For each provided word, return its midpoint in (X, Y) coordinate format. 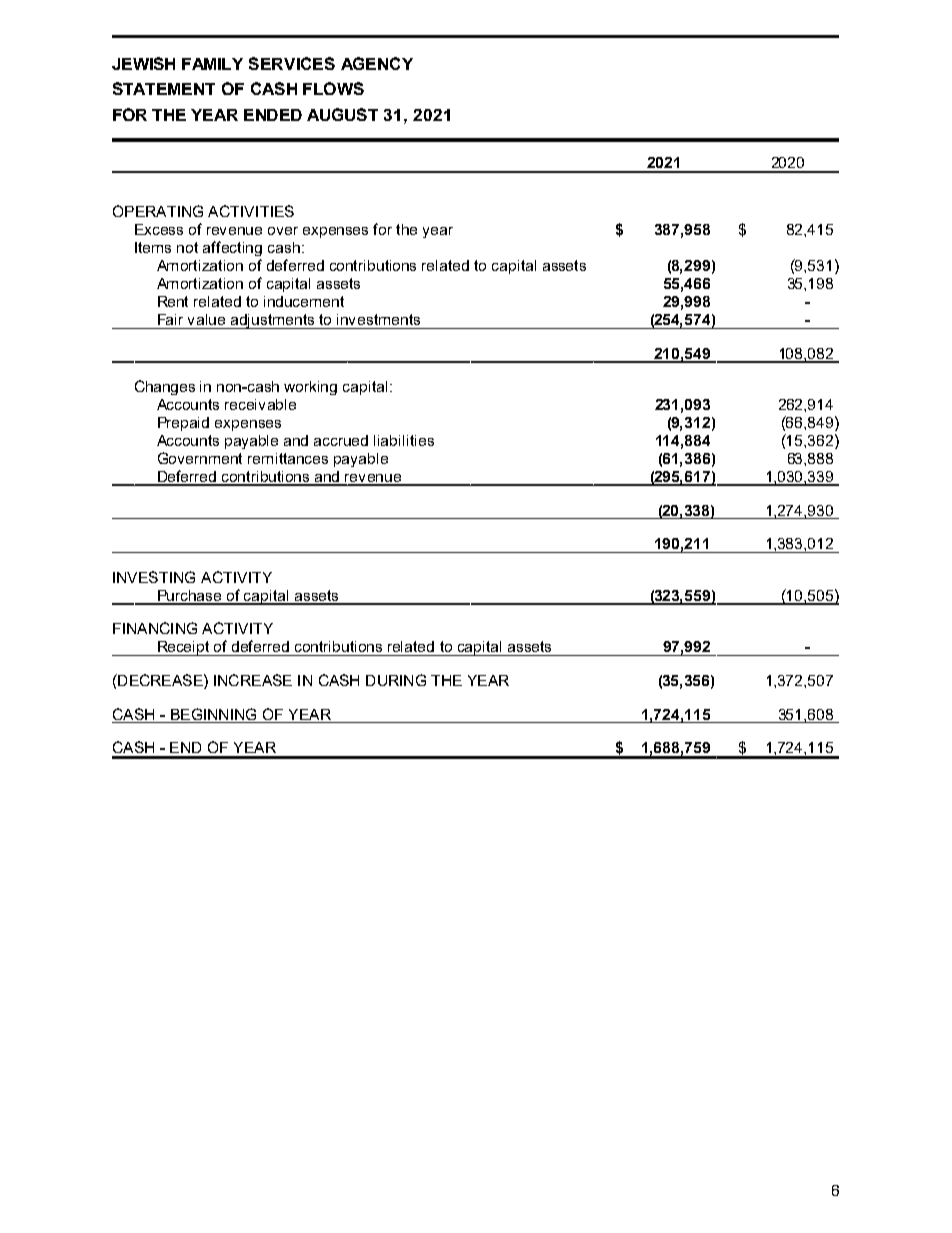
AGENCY (377, 63)
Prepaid (183, 424)
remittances (288, 458)
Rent (173, 301)
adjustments (273, 321)
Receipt (184, 648)
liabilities (404, 440)
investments (378, 319)
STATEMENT (164, 88)
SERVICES (292, 63)
